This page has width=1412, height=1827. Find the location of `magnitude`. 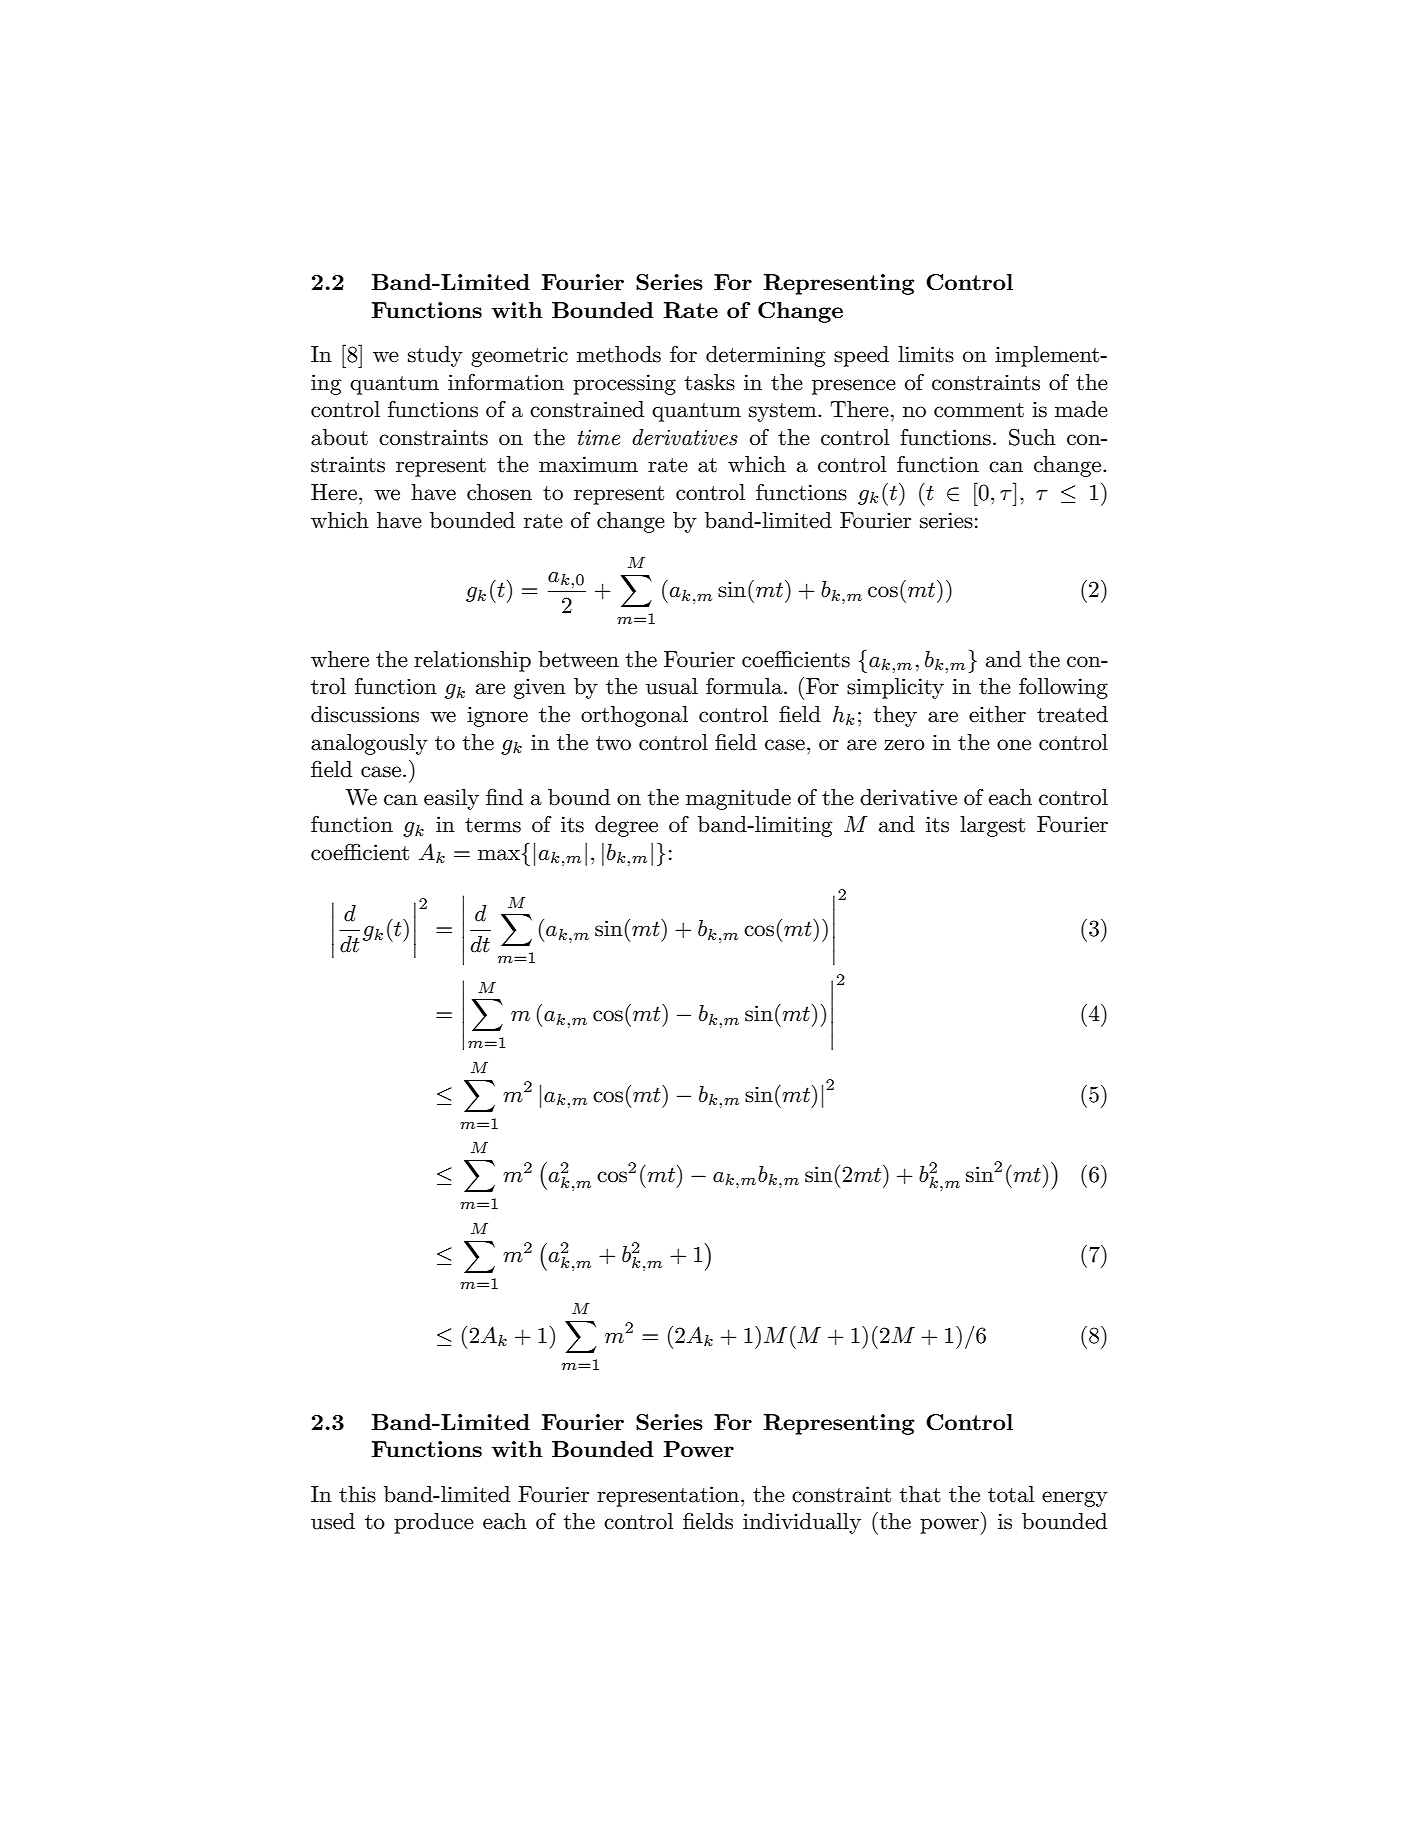

magnitude is located at coordinates (738, 799).
